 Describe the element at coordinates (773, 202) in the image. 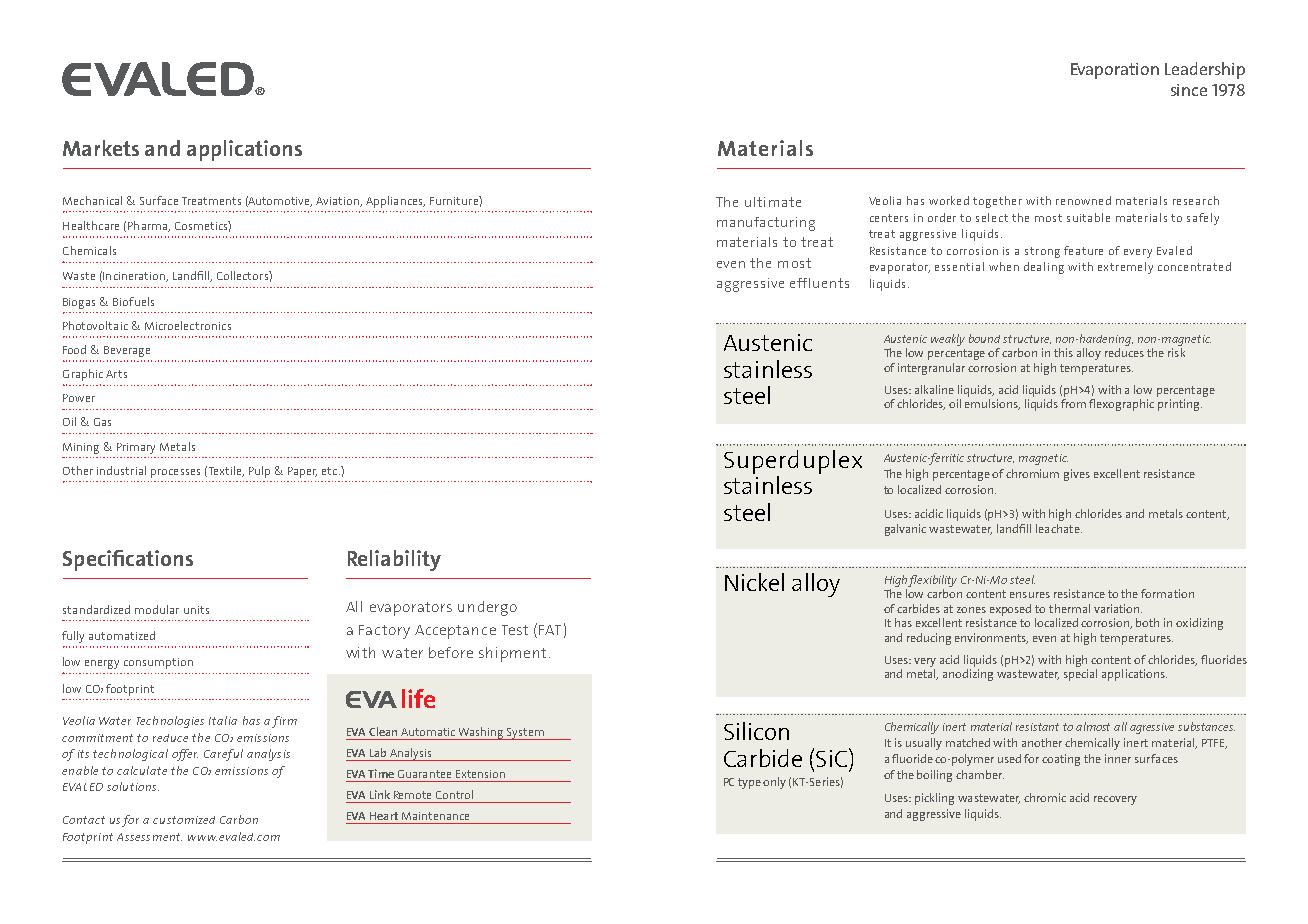

I see `ultimate` at that location.
